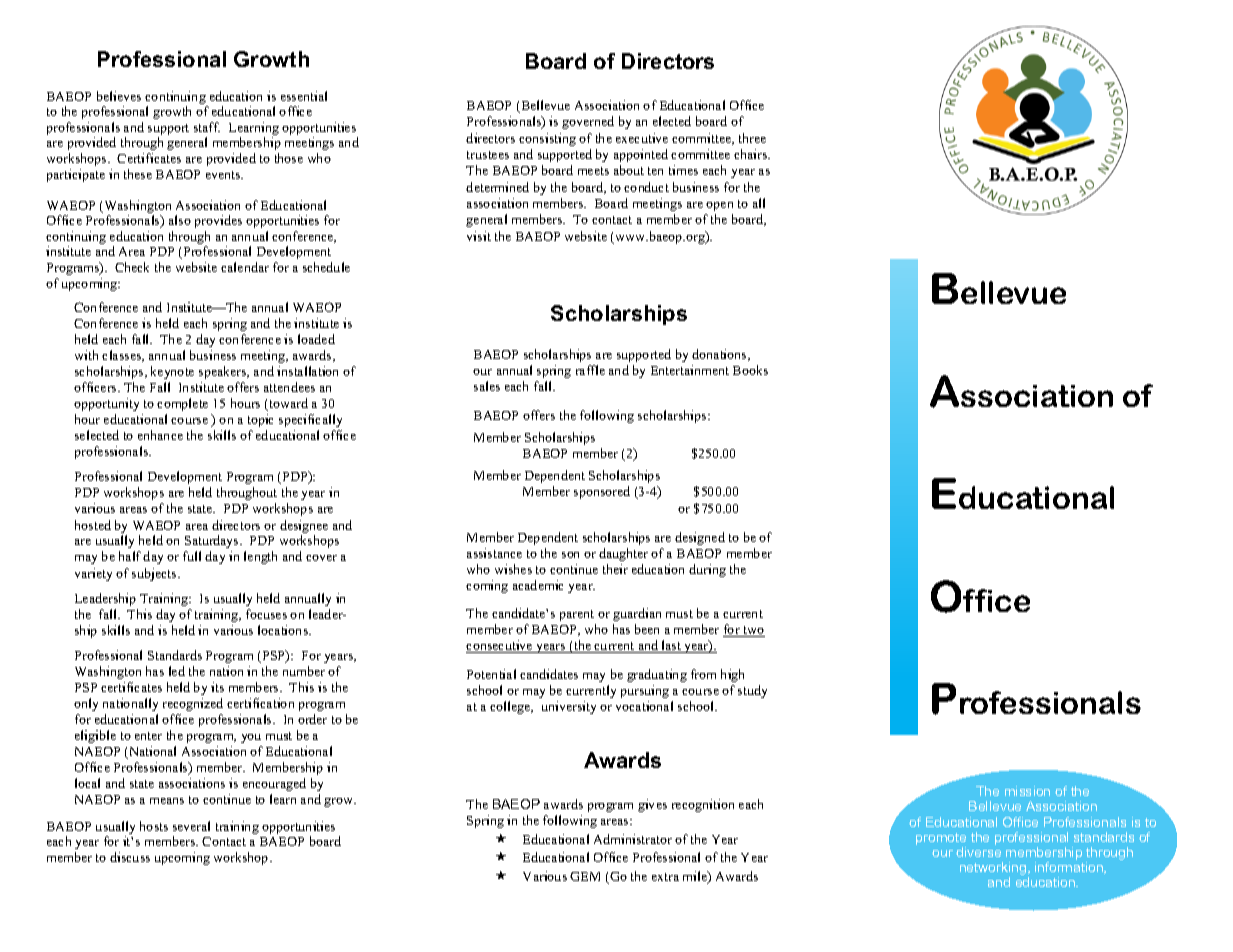  Describe the element at coordinates (182, 404) in the page. I see `complete` at that location.
